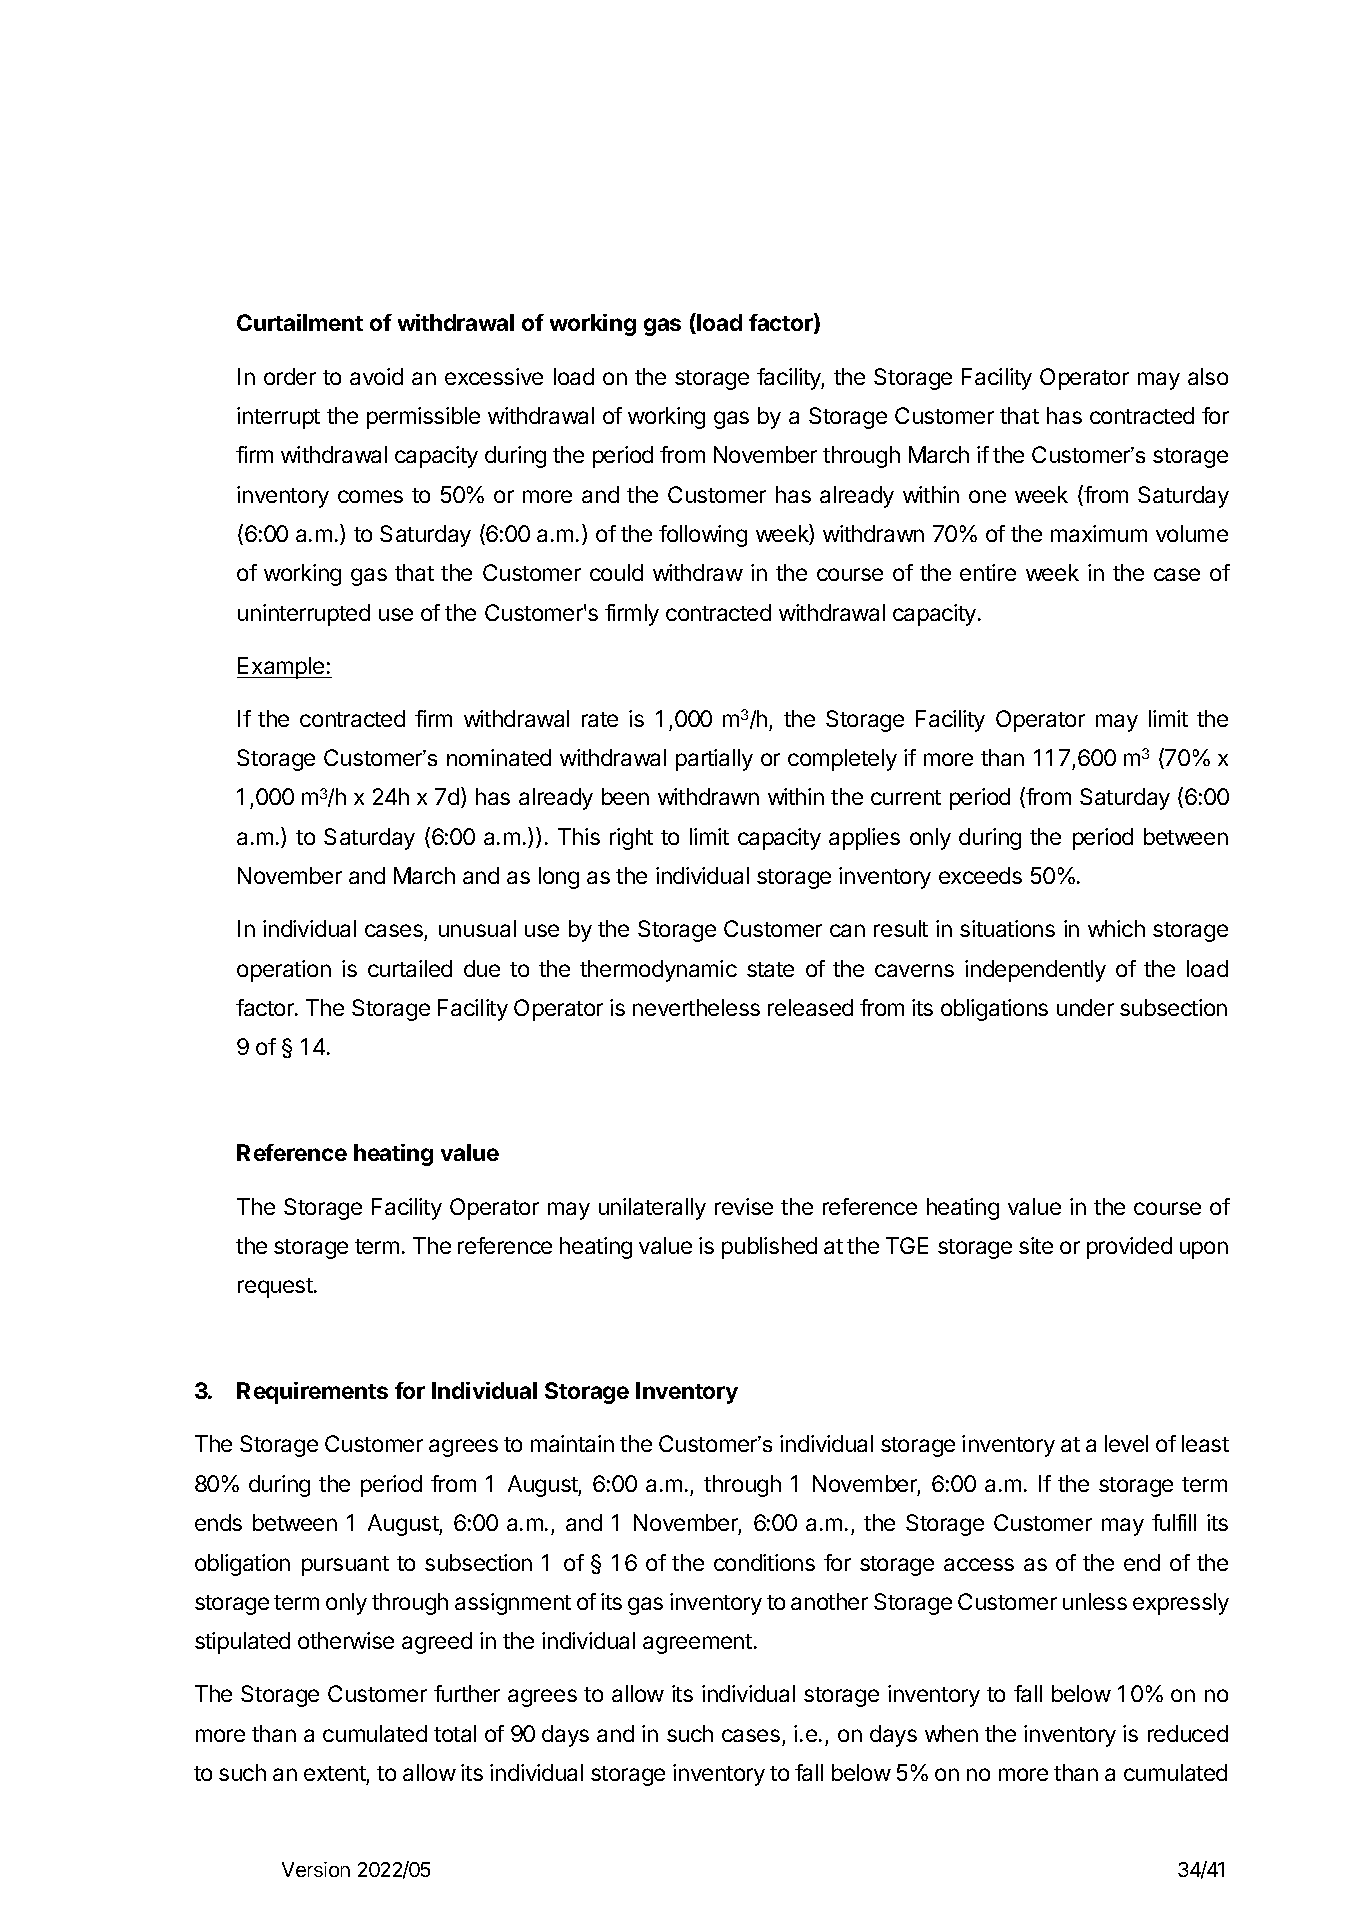 Image resolution: width=1358 pixels, height=1921 pixels. I want to click on Version, so click(316, 1869).
